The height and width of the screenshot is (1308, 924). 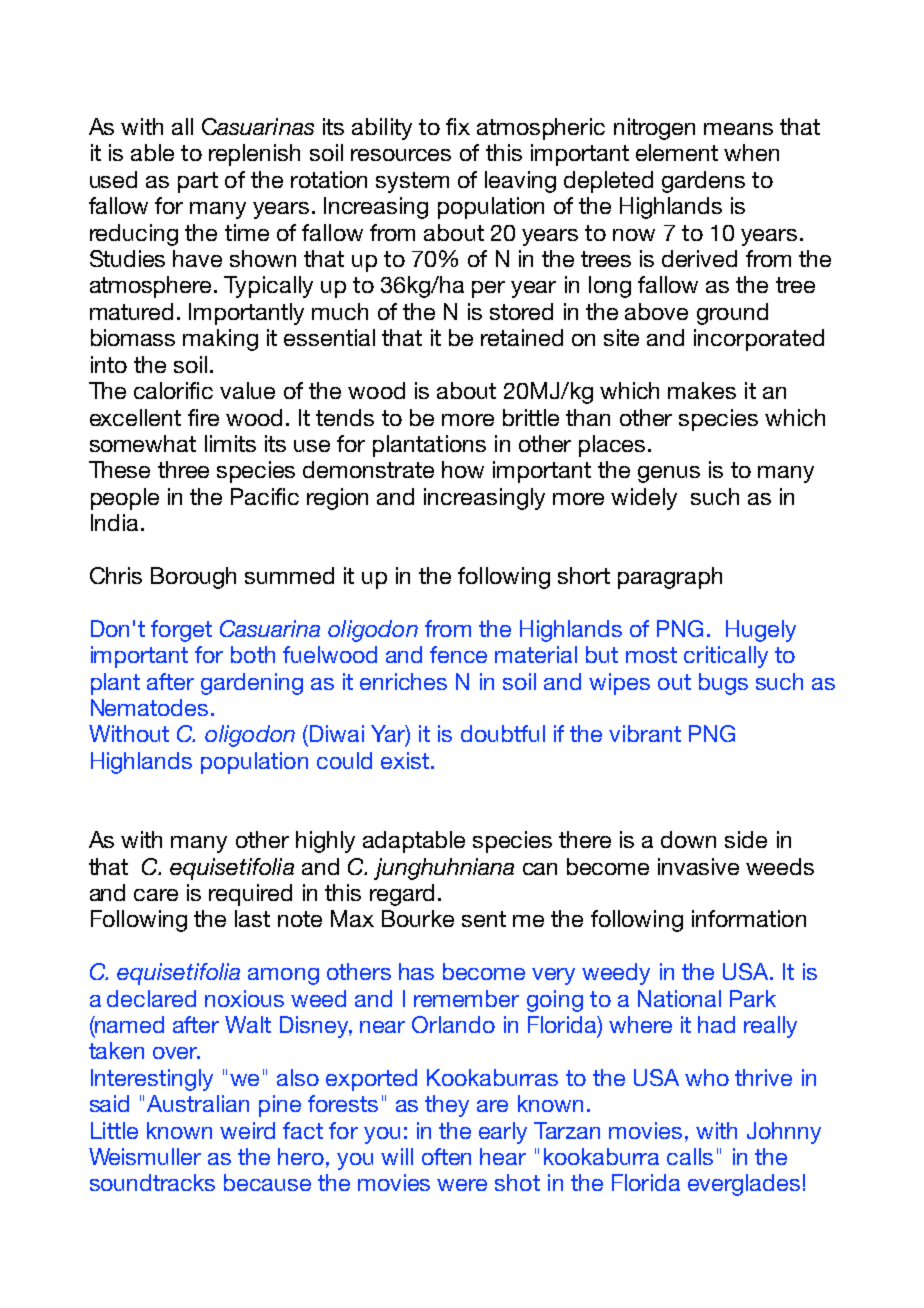 I want to click on making, so click(x=220, y=340).
